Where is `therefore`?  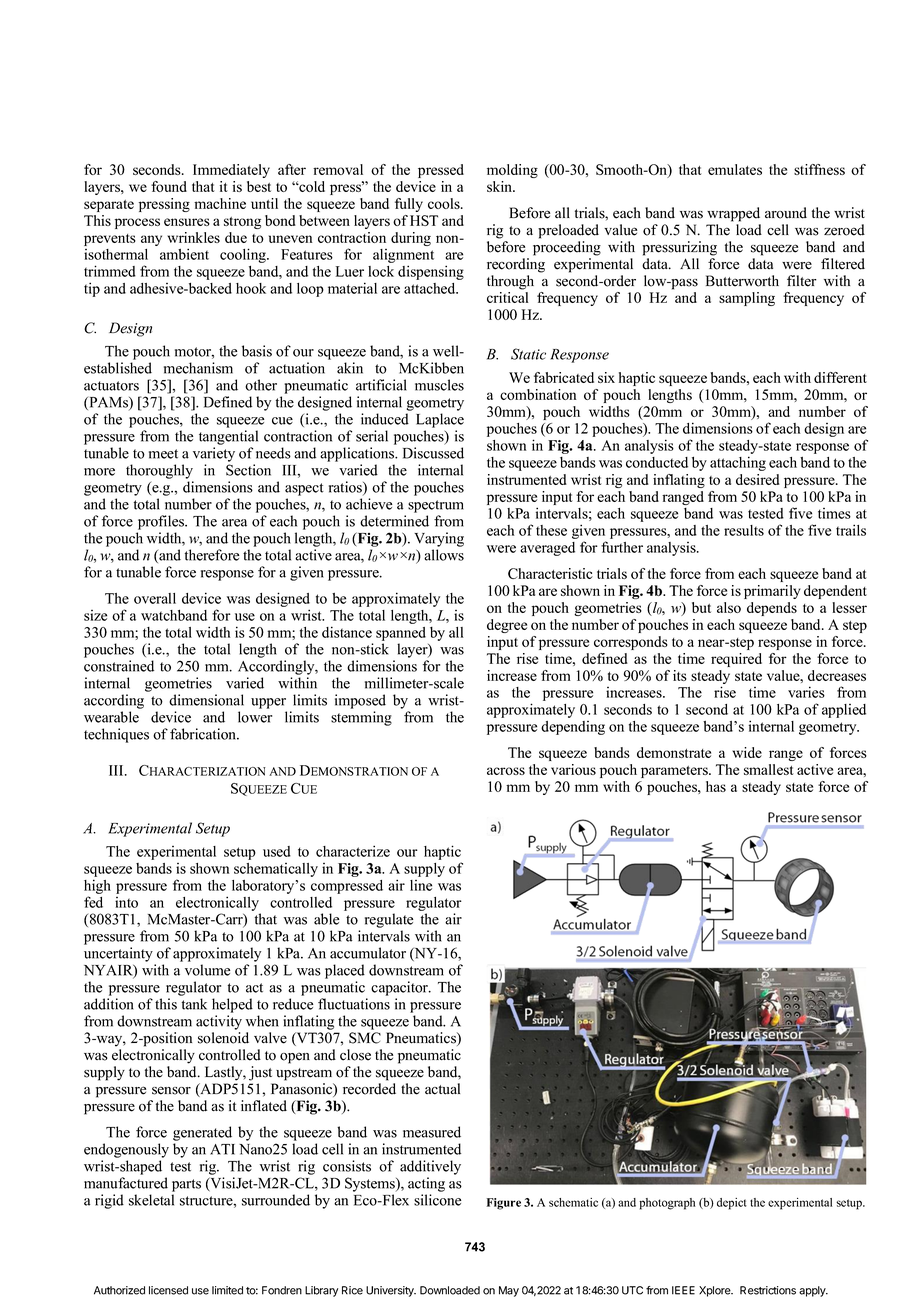 therefore is located at coordinates (212, 555).
